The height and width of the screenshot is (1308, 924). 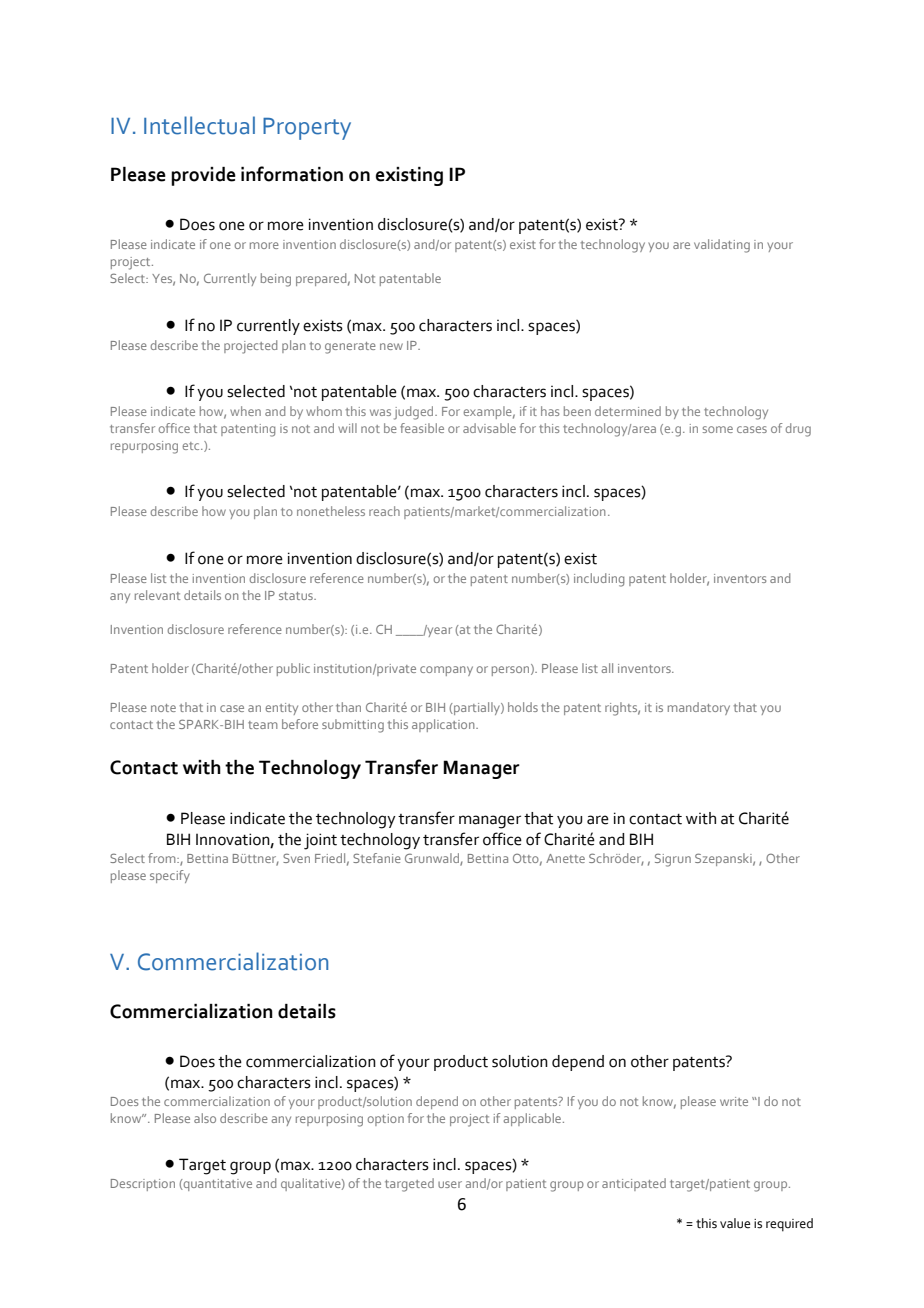 What do you see at coordinates (384, 511) in the screenshot?
I see `reach` at bounding box center [384, 511].
